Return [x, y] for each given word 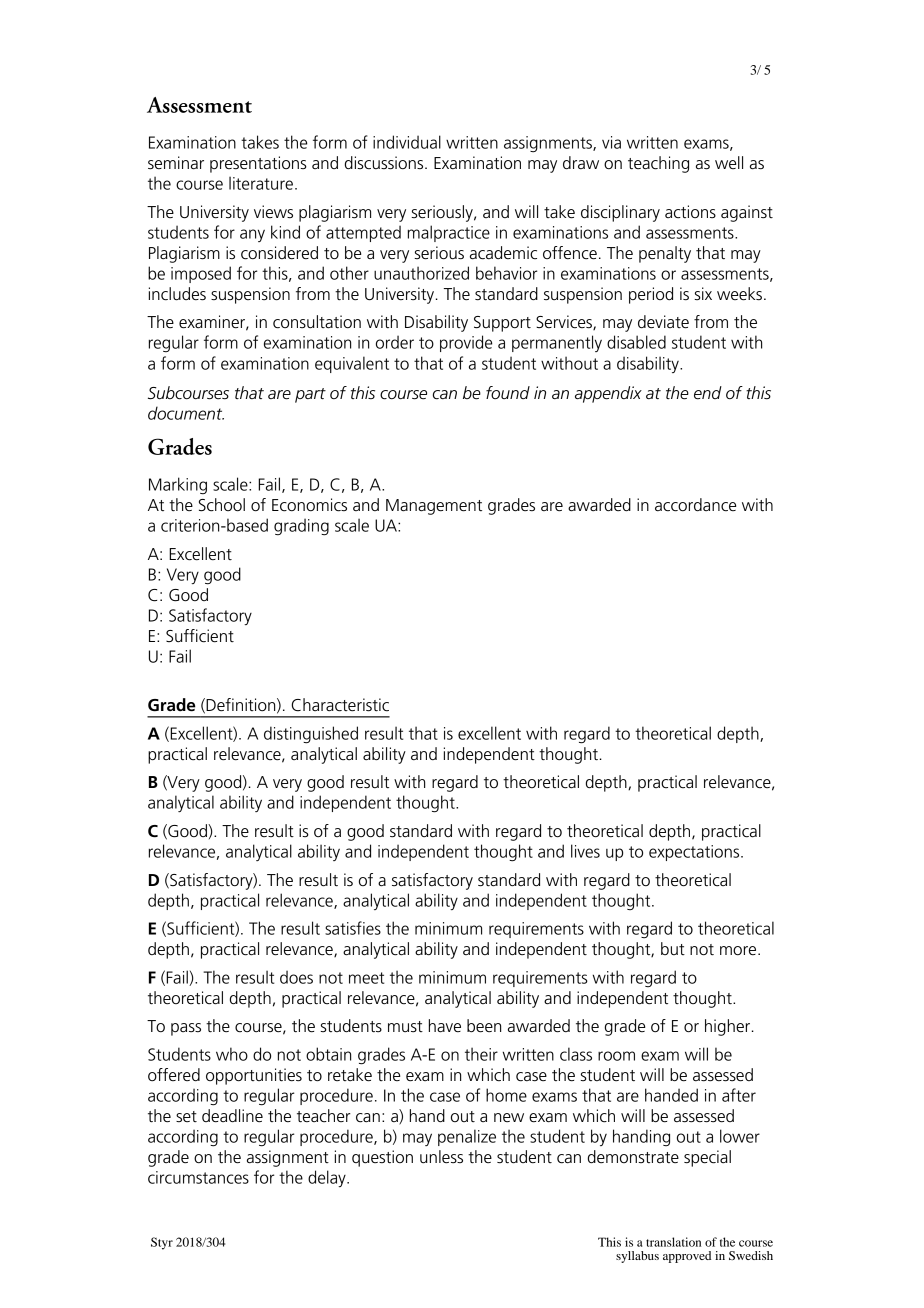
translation [673, 1242]
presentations [258, 164]
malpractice [448, 233]
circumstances [198, 1177]
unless [441, 1157]
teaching [658, 164]
